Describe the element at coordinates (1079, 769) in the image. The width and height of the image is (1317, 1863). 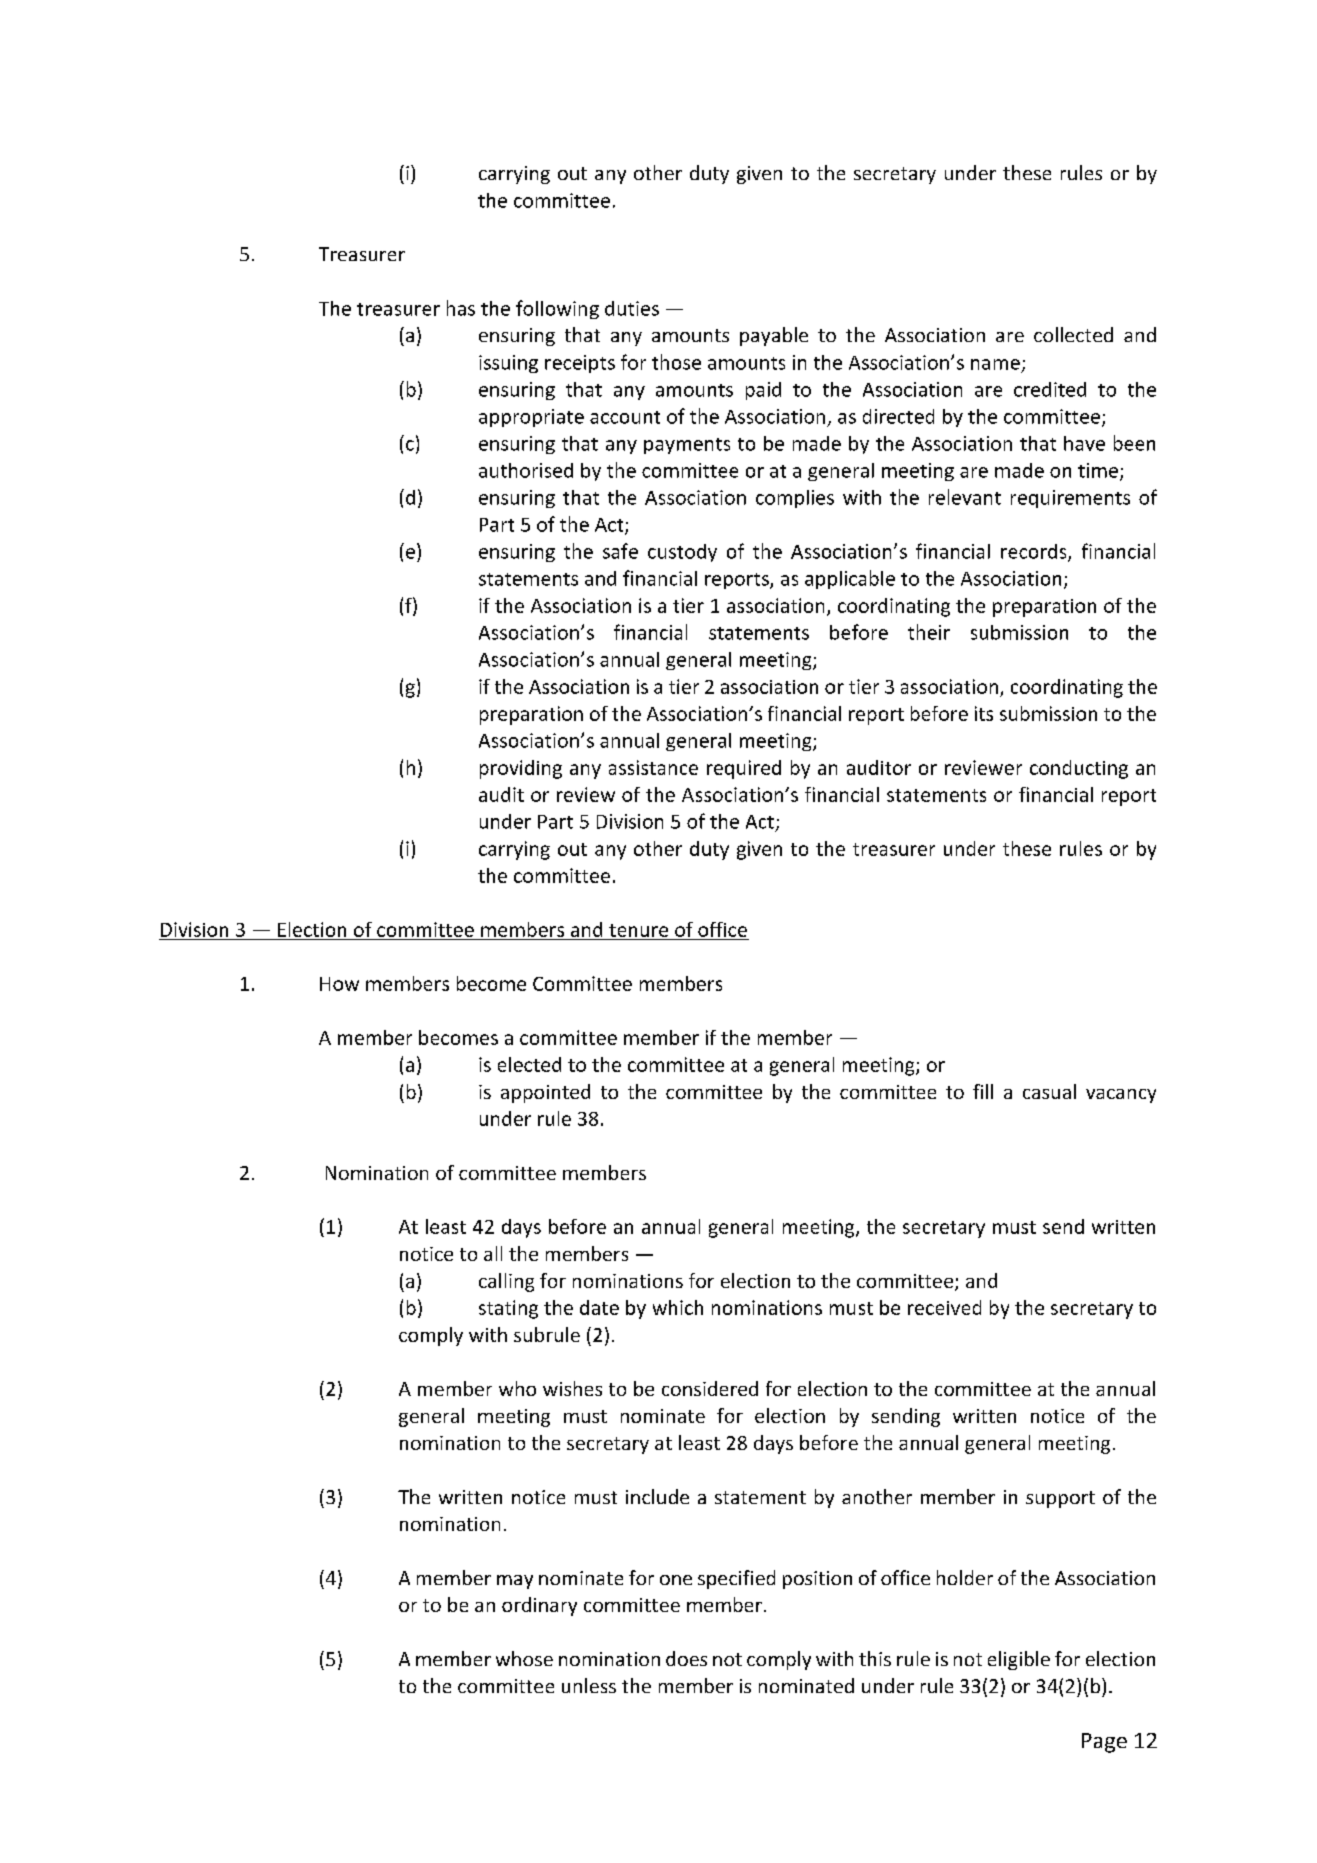
I see `conducting` at that location.
